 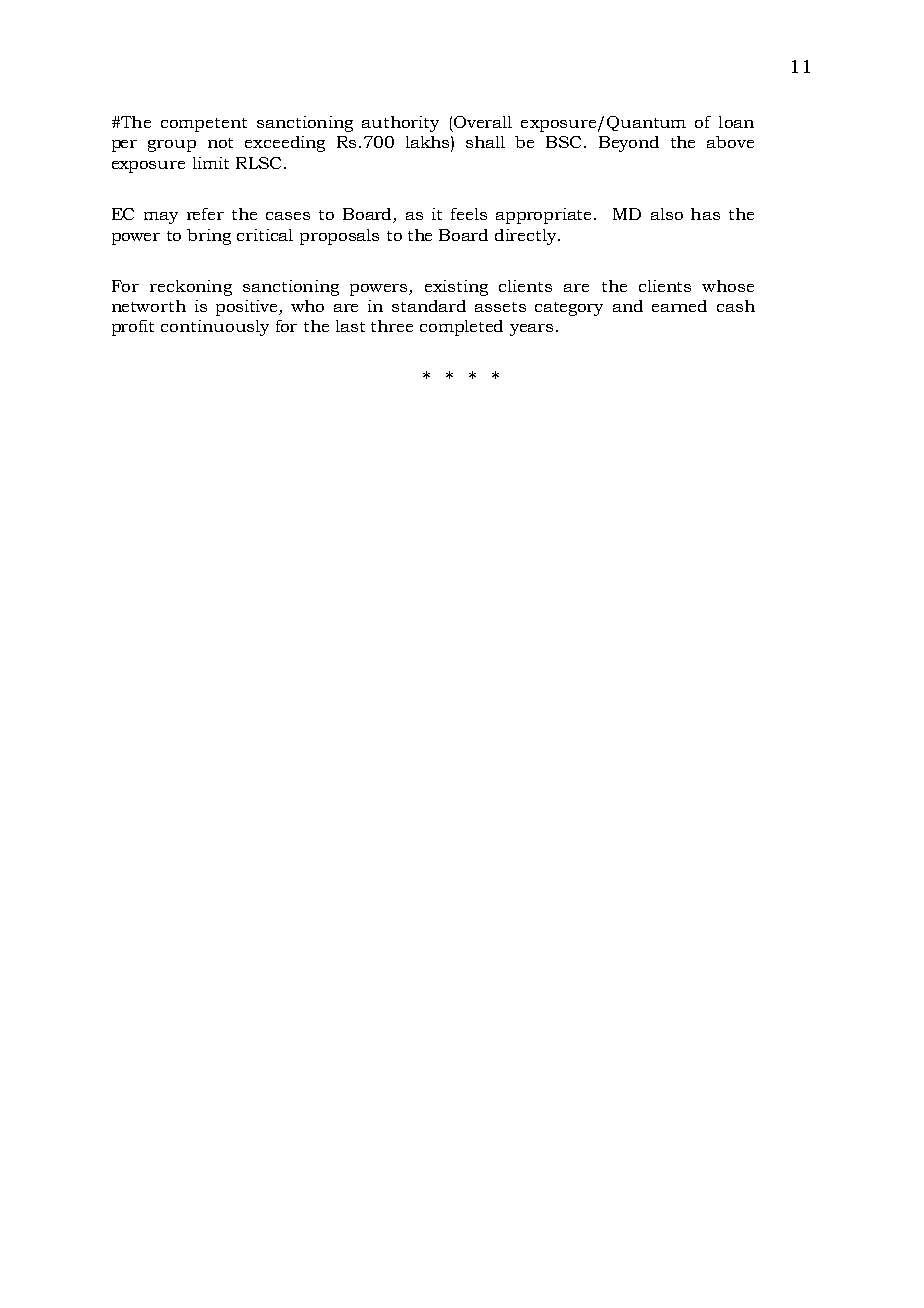 I want to click on existing, so click(x=456, y=288).
